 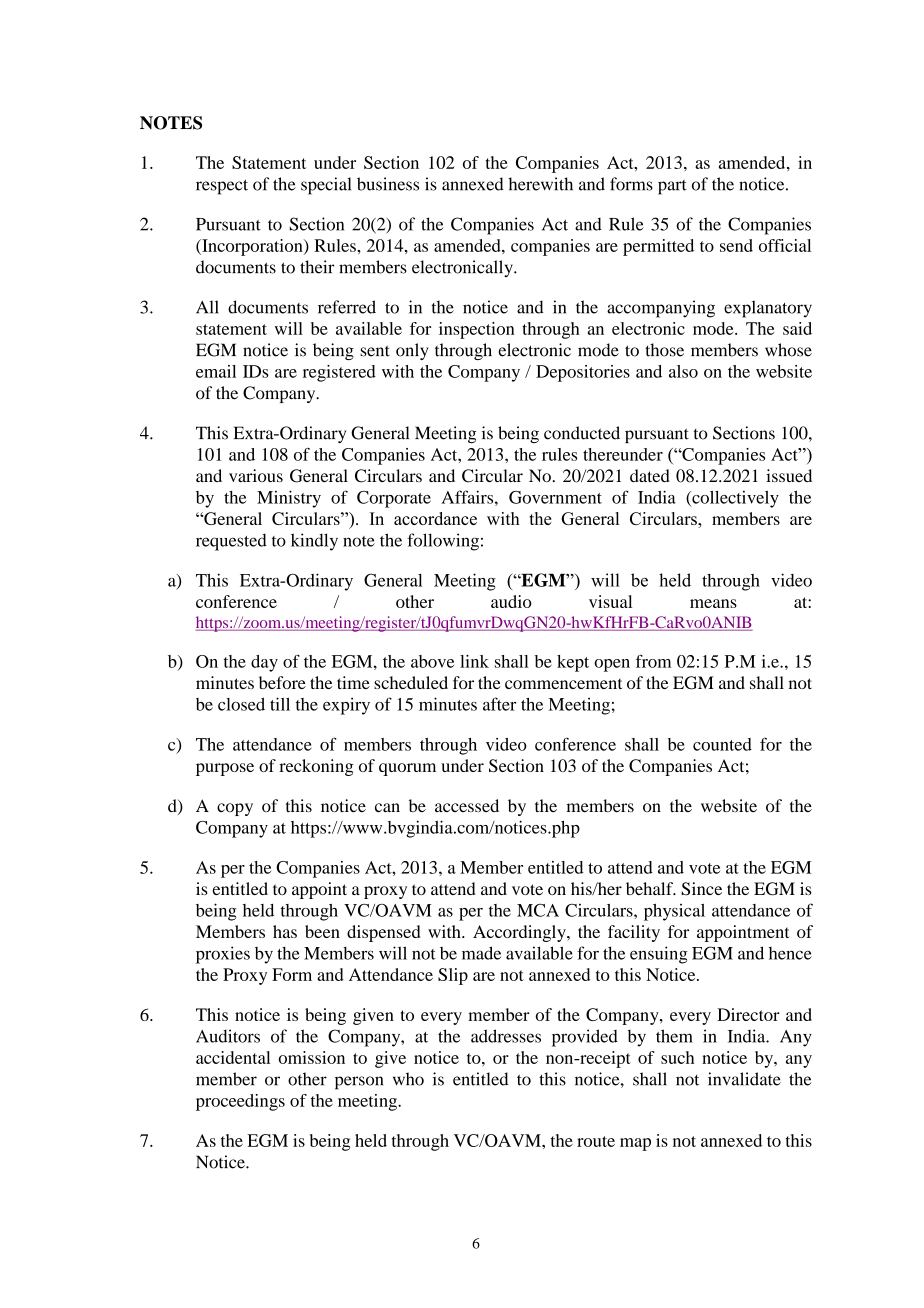 What do you see at coordinates (736, 245) in the image?
I see `send` at bounding box center [736, 245].
